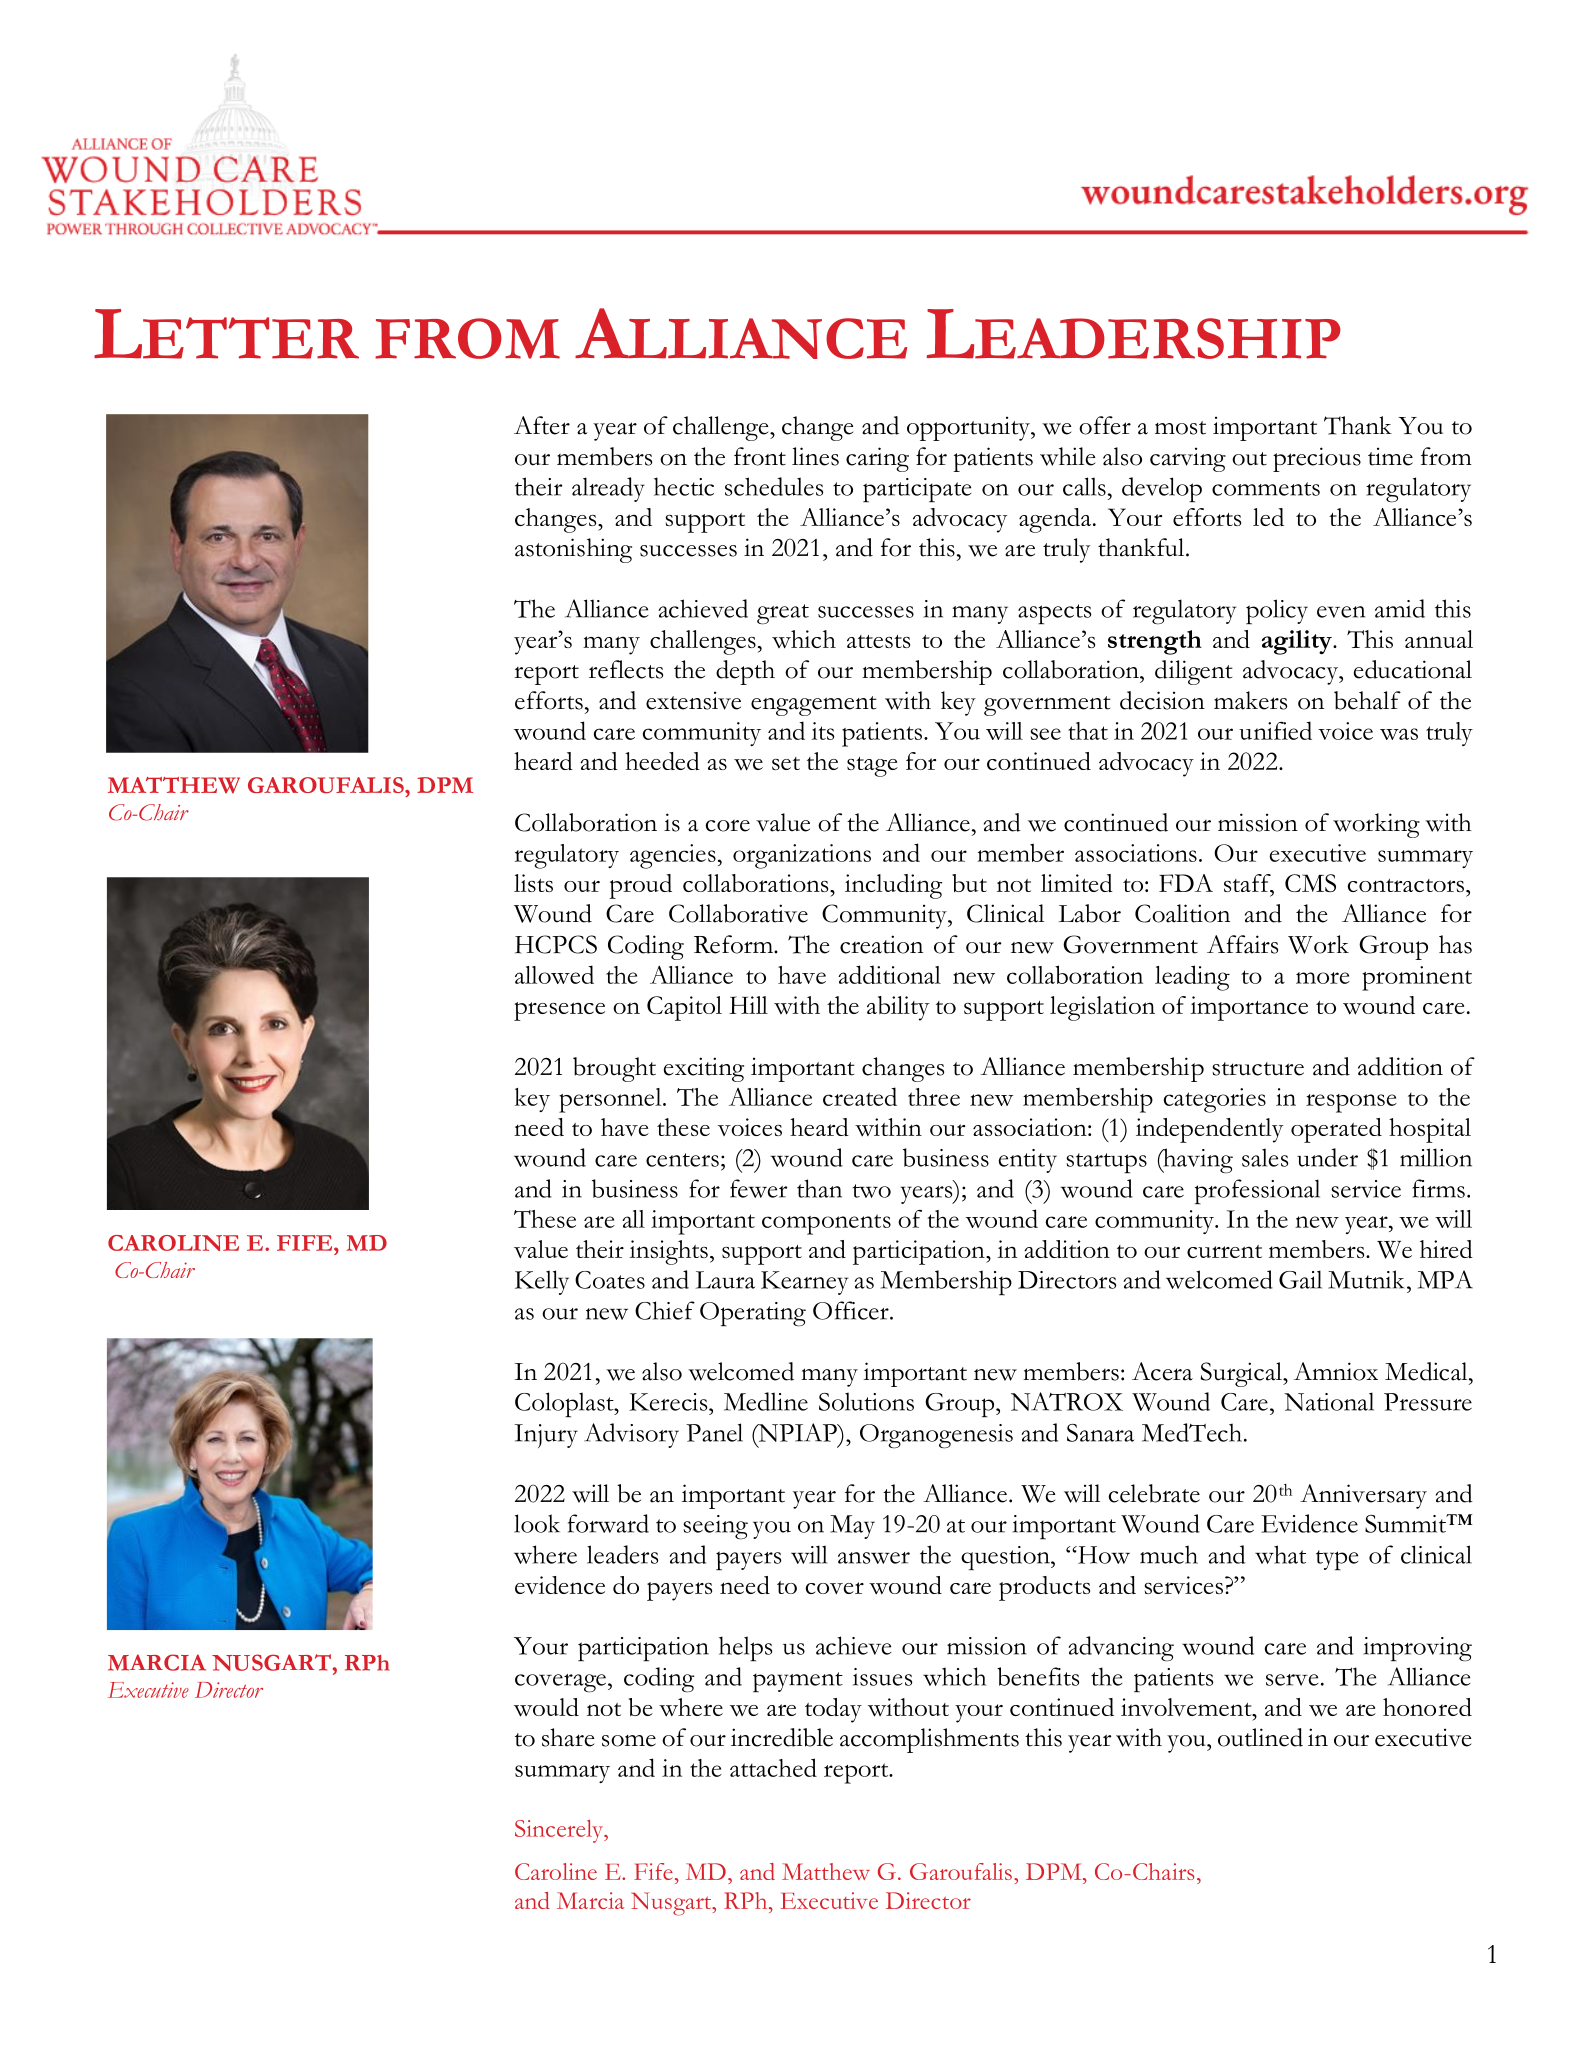 The height and width of the document is (2045, 1580). Describe the element at coordinates (608, 489) in the document. I see `already` at that location.
